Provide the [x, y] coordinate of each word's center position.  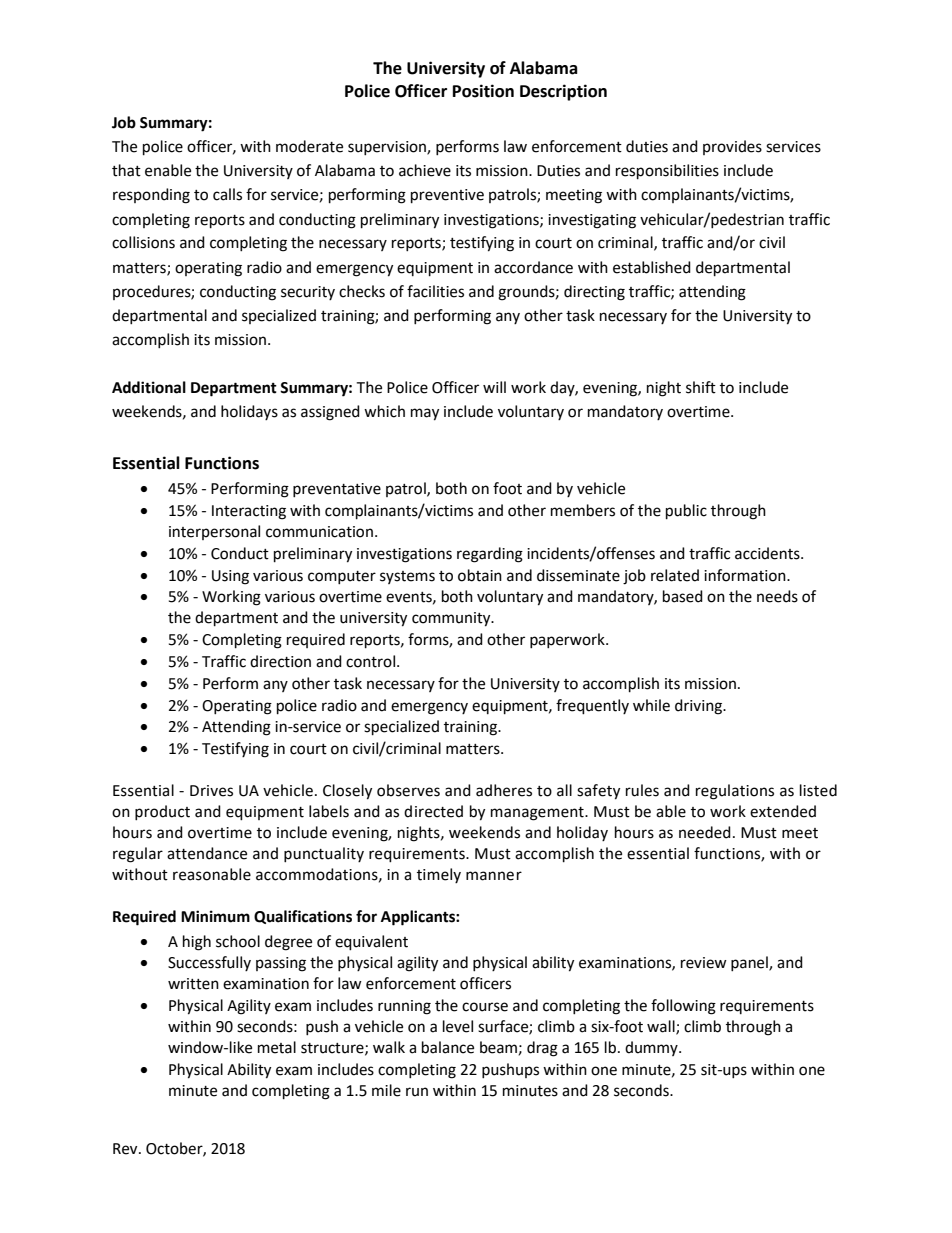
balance [448, 1047]
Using [230, 577]
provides [732, 147]
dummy [652, 1048]
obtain [480, 575]
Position [483, 91]
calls [227, 194]
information [746, 575]
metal [277, 1047]
